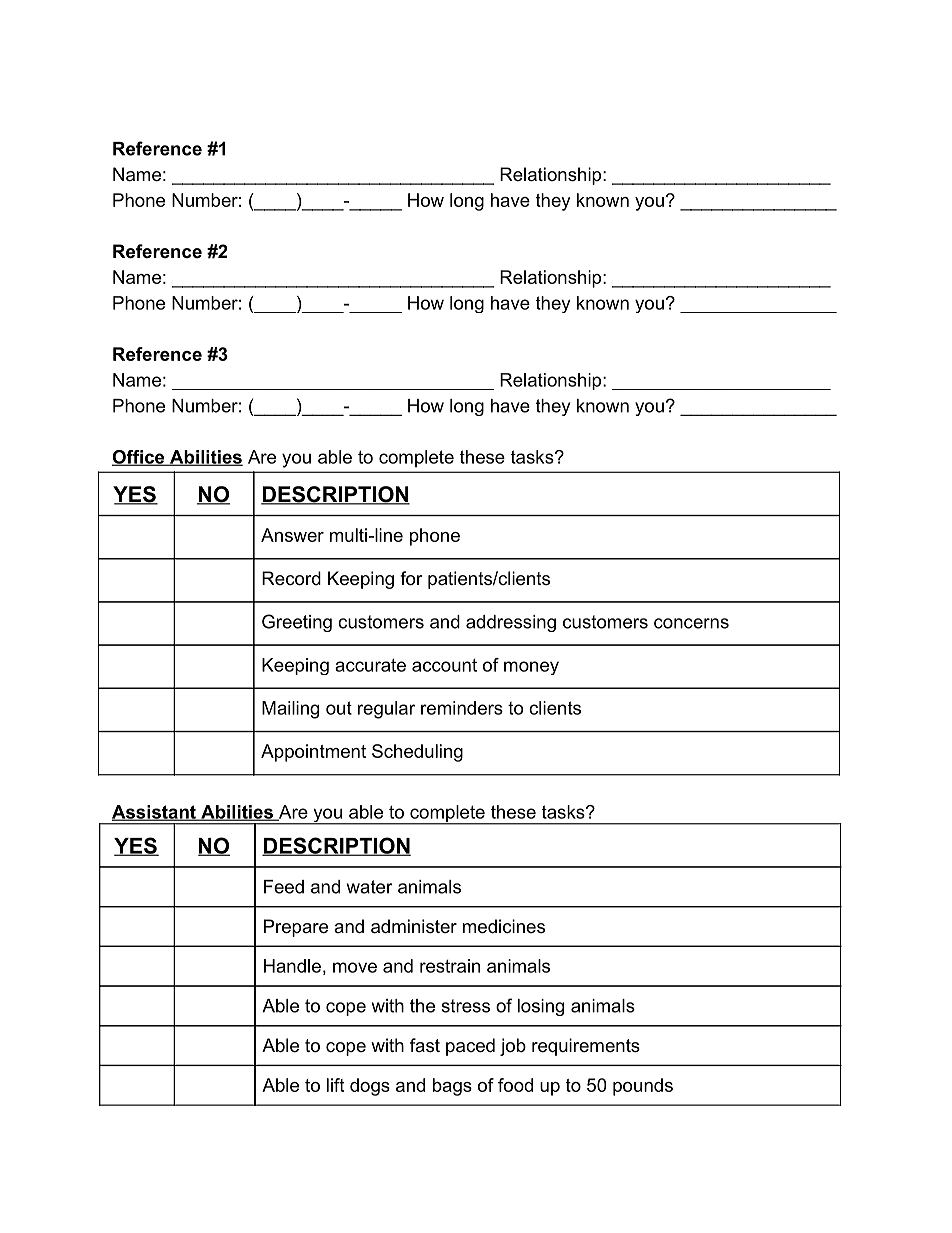  Describe the element at coordinates (335, 1085) in the image. I see `lift` at that location.
